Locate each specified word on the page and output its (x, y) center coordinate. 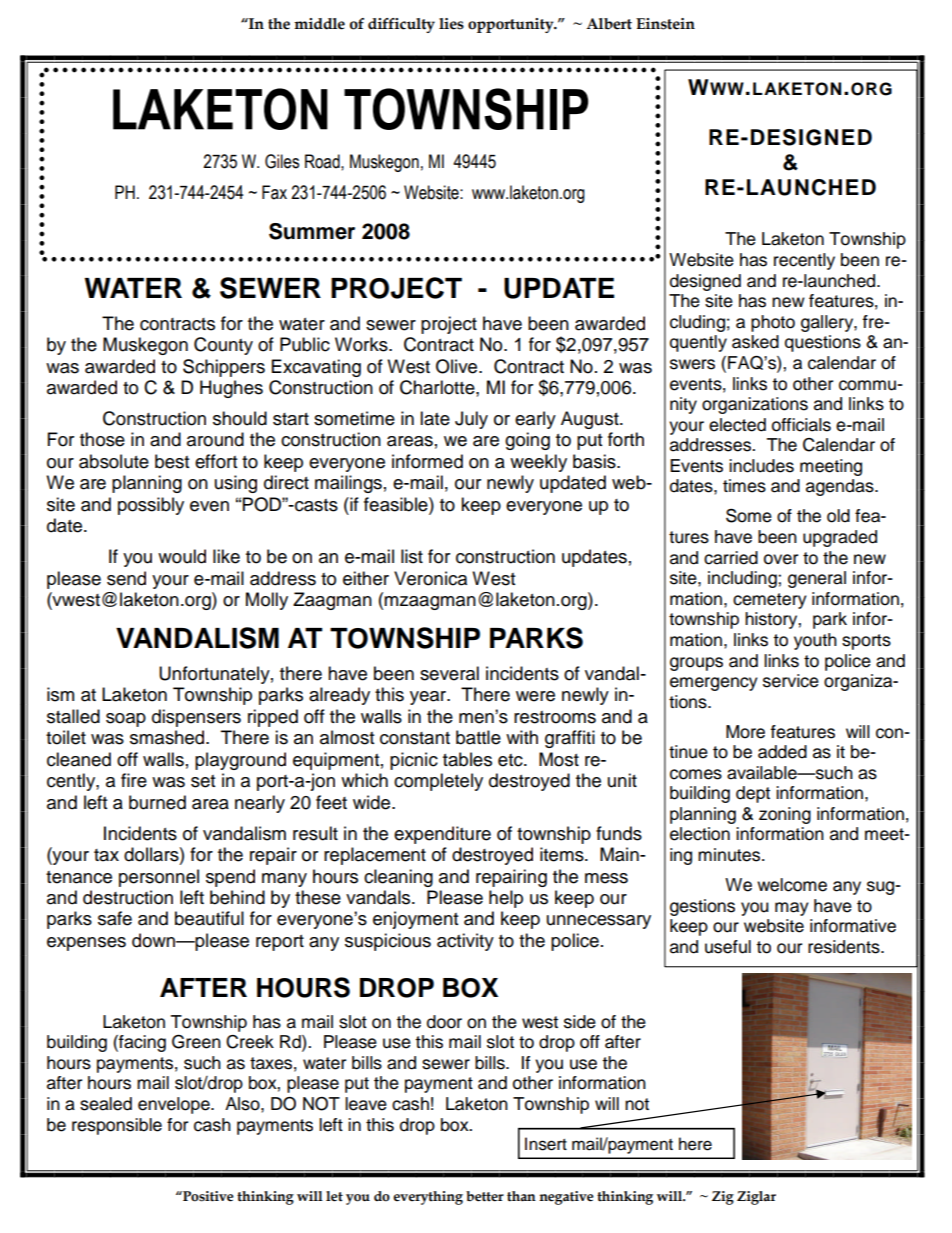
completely (438, 782)
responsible (117, 1126)
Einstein (665, 24)
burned (157, 802)
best (172, 461)
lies (451, 24)
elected (737, 425)
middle (319, 24)
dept (753, 794)
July (471, 420)
